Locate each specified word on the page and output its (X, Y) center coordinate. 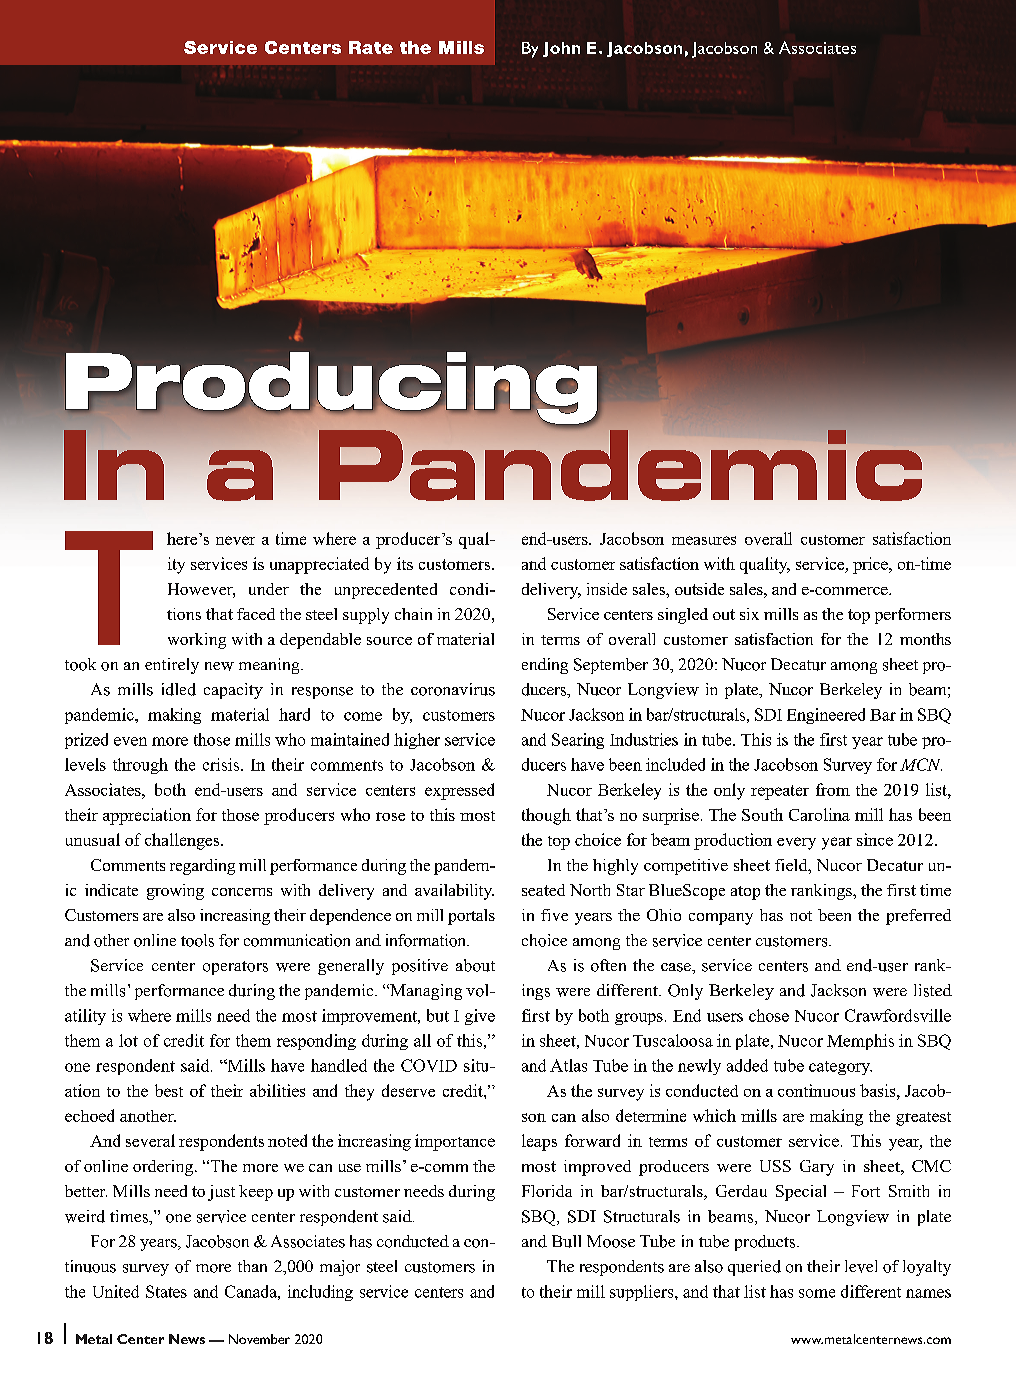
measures (704, 540)
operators (235, 968)
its (405, 563)
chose (769, 1015)
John (561, 49)
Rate (371, 47)
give (480, 1017)
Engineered (826, 716)
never (235, 540)
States (166, 1291)
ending (545, 666)
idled (179, 689)
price (871, 565)
